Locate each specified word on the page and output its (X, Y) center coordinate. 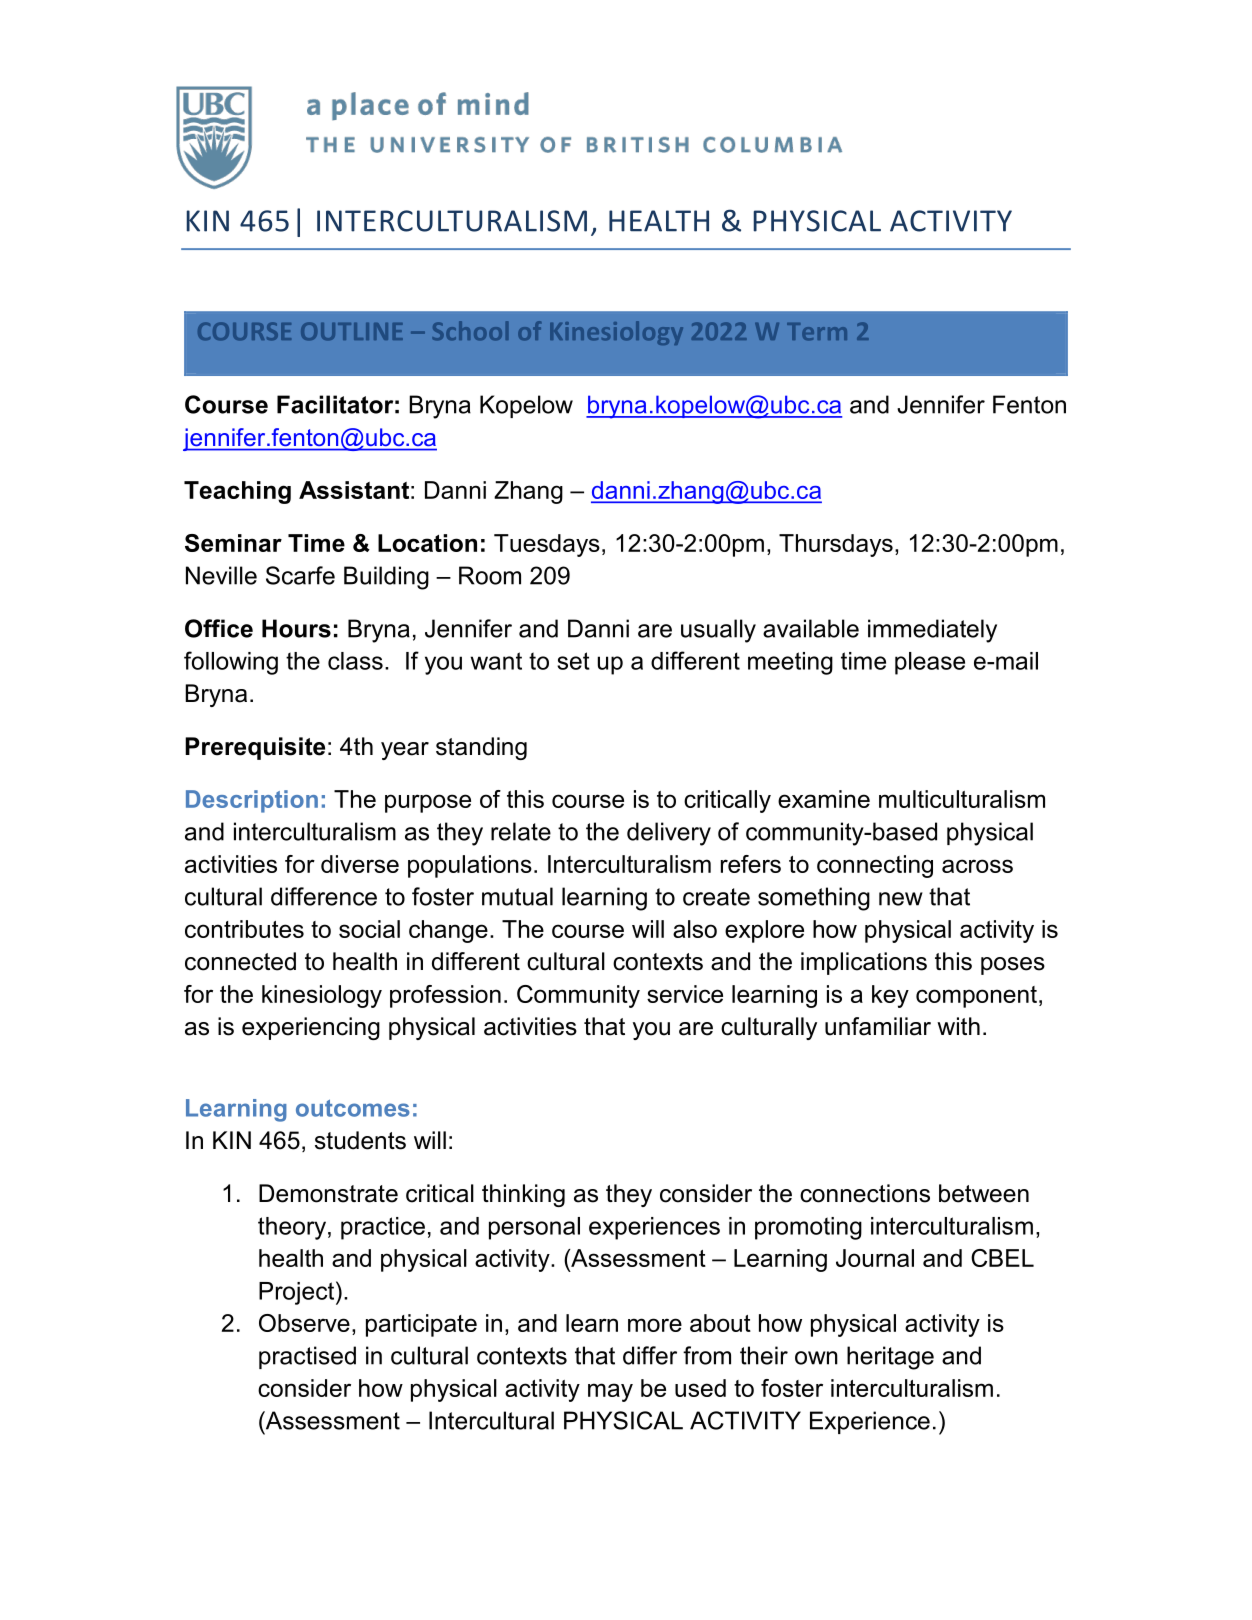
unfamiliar (878, 1026)
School (470, 330)
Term (817, 331)
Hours (296, 628)
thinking (523, 1195)
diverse (360, 864)
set (573, 661)
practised (307, 1357)
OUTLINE (352, 331)
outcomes (353, 1108)
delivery (669, 834)
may (610, 1392)
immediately (932, 631)
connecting (875, 866)
